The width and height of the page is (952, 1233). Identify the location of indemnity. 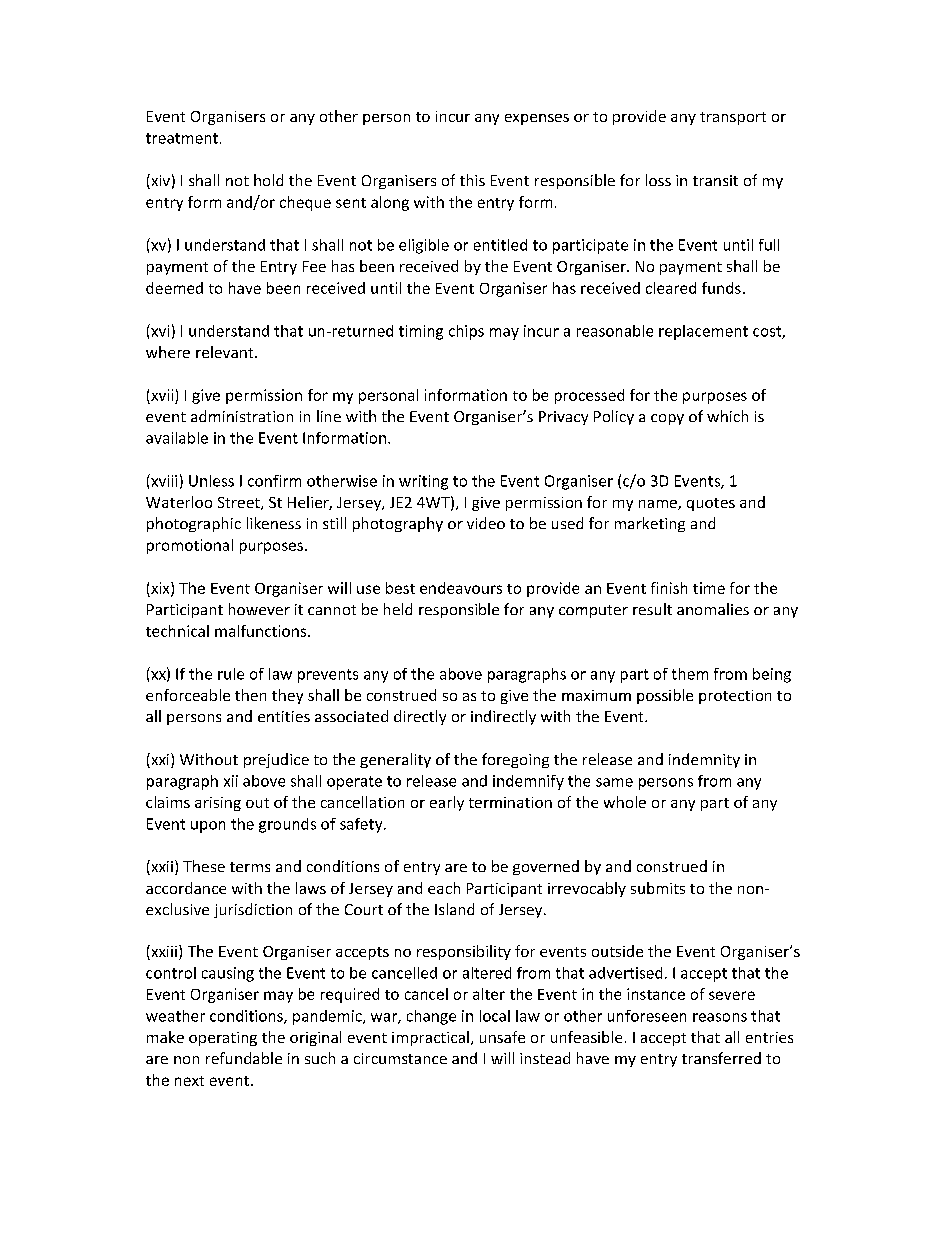
(704, 760).
